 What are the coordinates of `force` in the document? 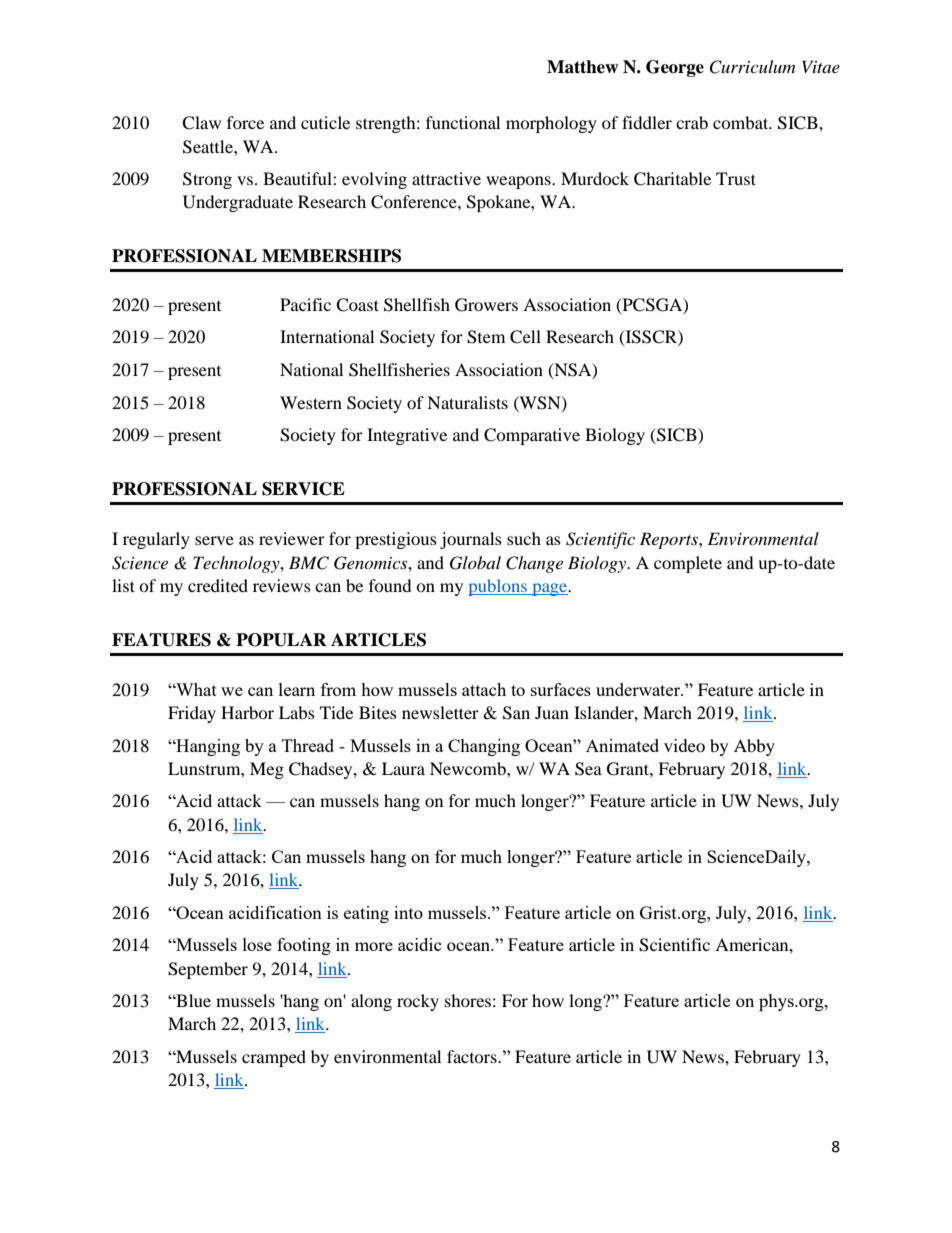 It's located at (245, 122).
